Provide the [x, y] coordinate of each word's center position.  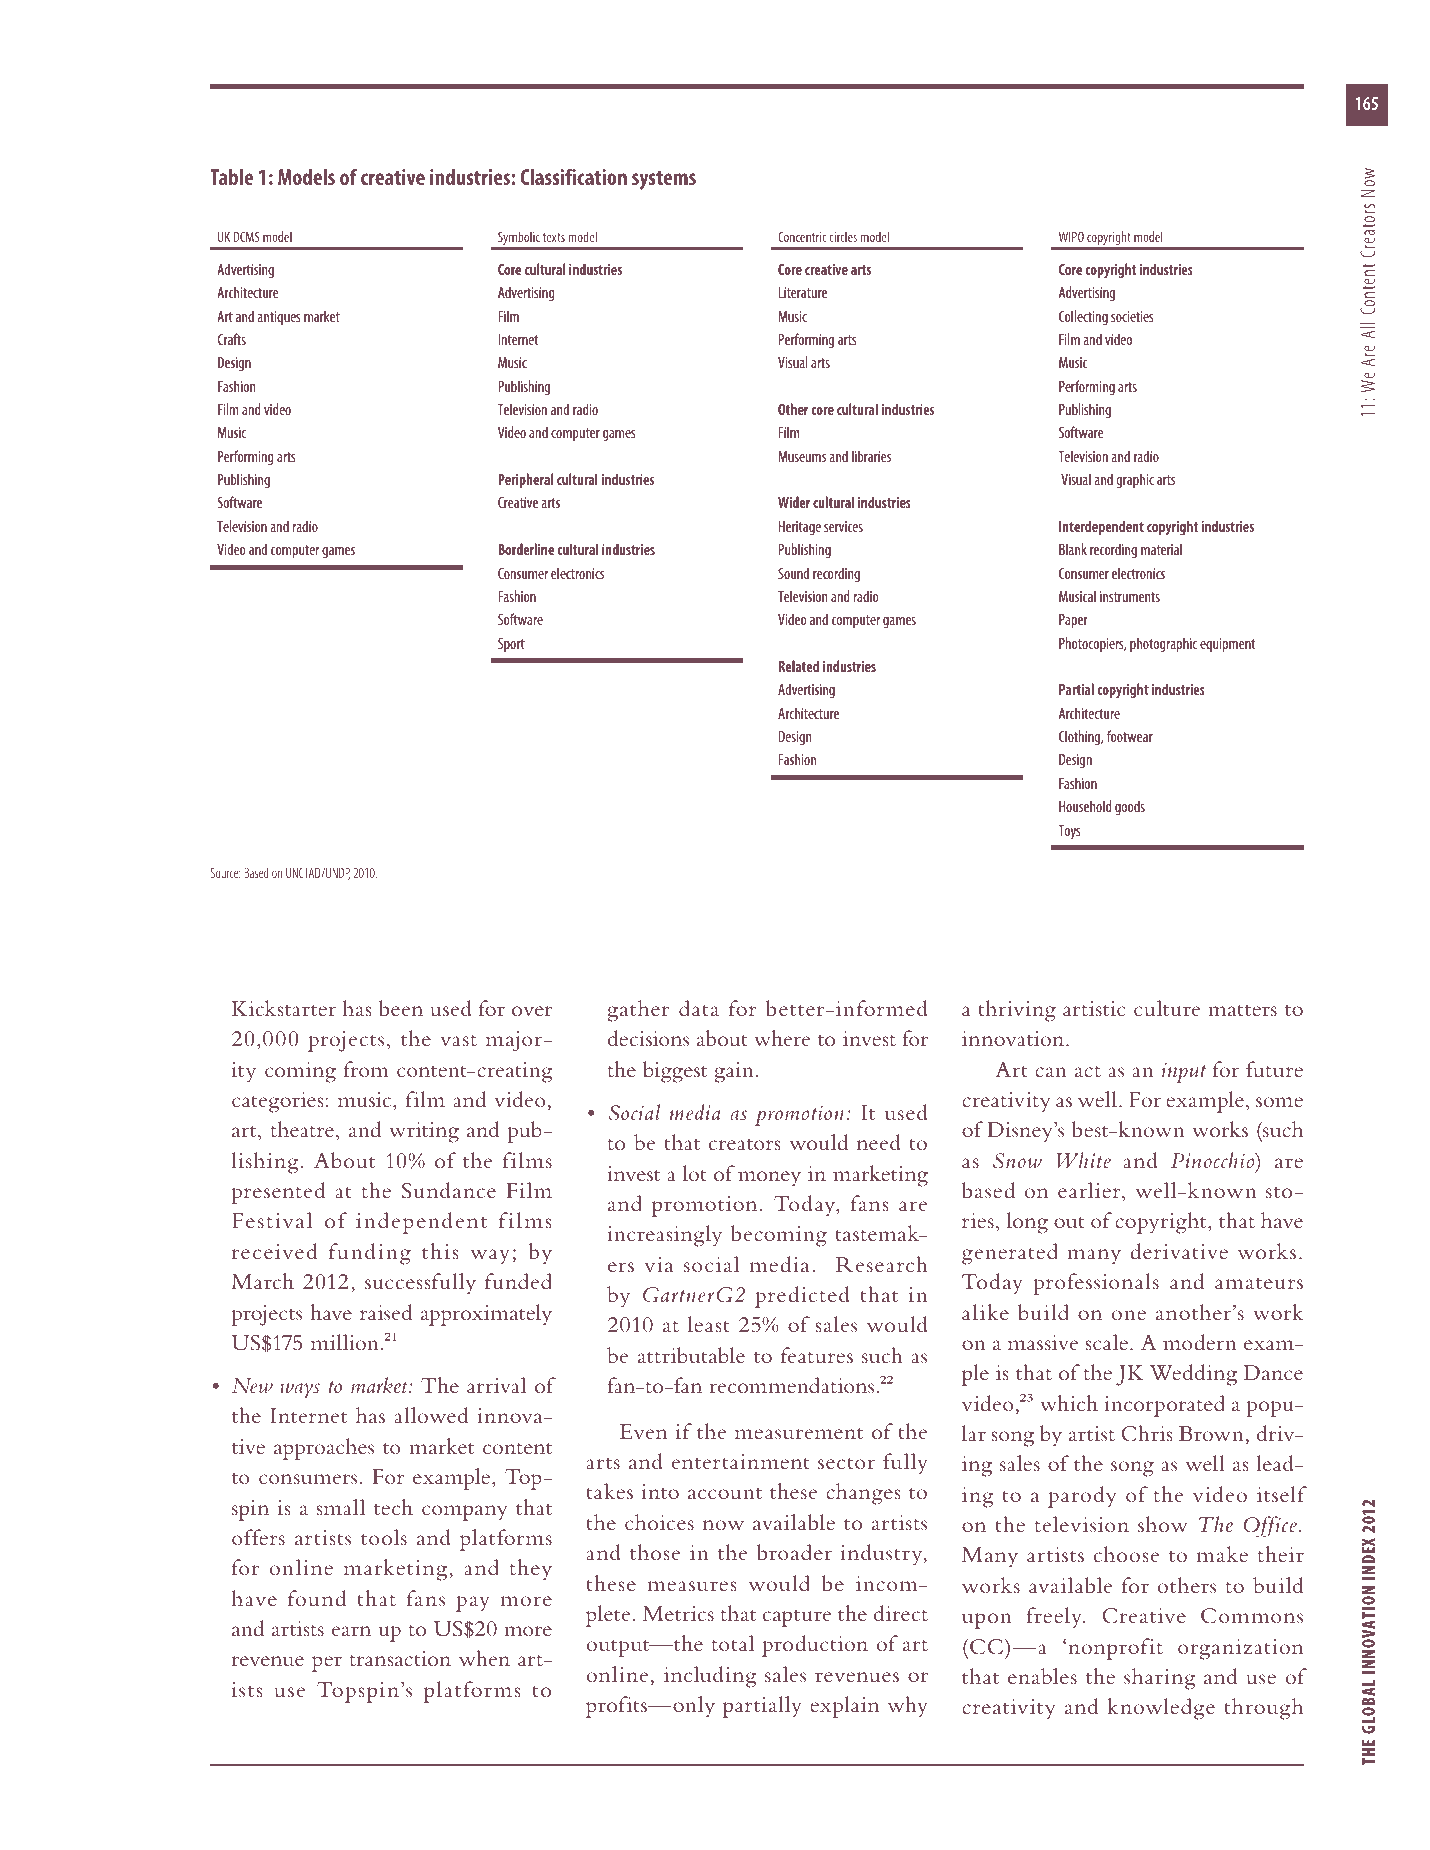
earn [351, 1631]
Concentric [802, 237]
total [733, 1643]
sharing [1160, 1679]
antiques [278, 318]
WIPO [1071, 237]
